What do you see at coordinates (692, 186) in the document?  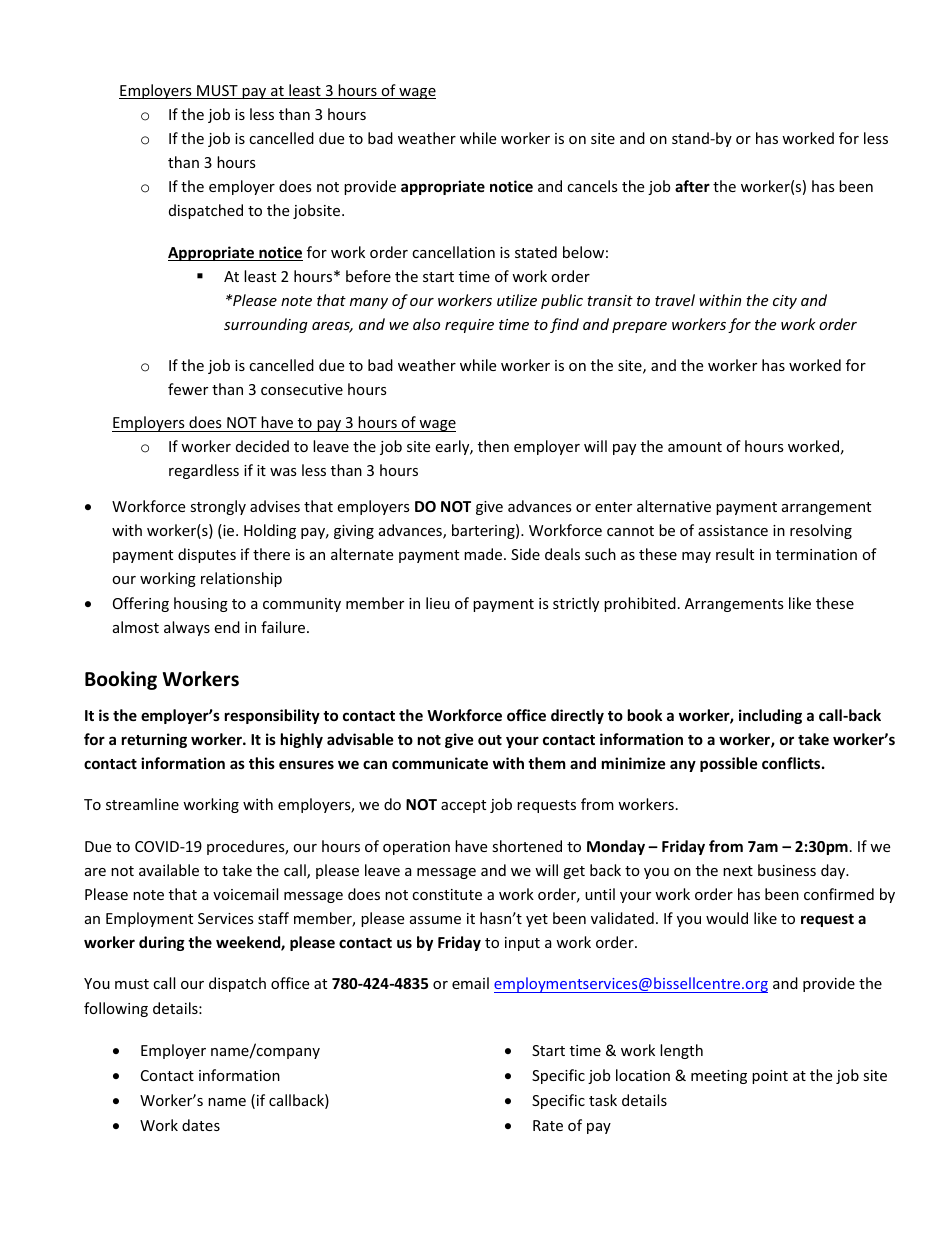 I see `after` at bounding box center [692, 186].
